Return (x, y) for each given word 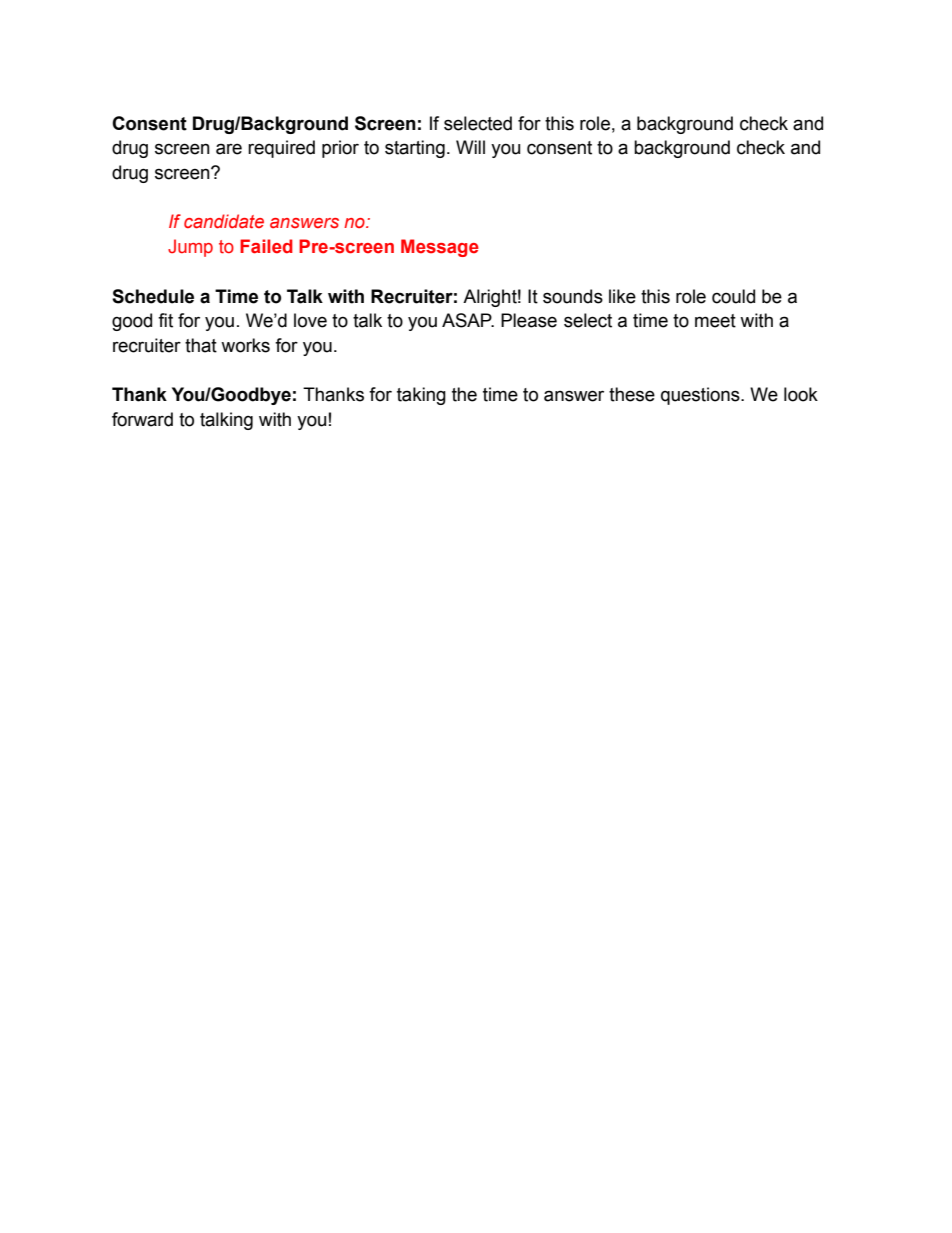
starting (415, 149)
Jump (190, 248)
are (229, 149)
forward (142, 419)
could (733, 296)
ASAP (468, 320)
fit (165, 320)
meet (715, 321)
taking (421, 396)
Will (470, 147)
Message (440, 248)
